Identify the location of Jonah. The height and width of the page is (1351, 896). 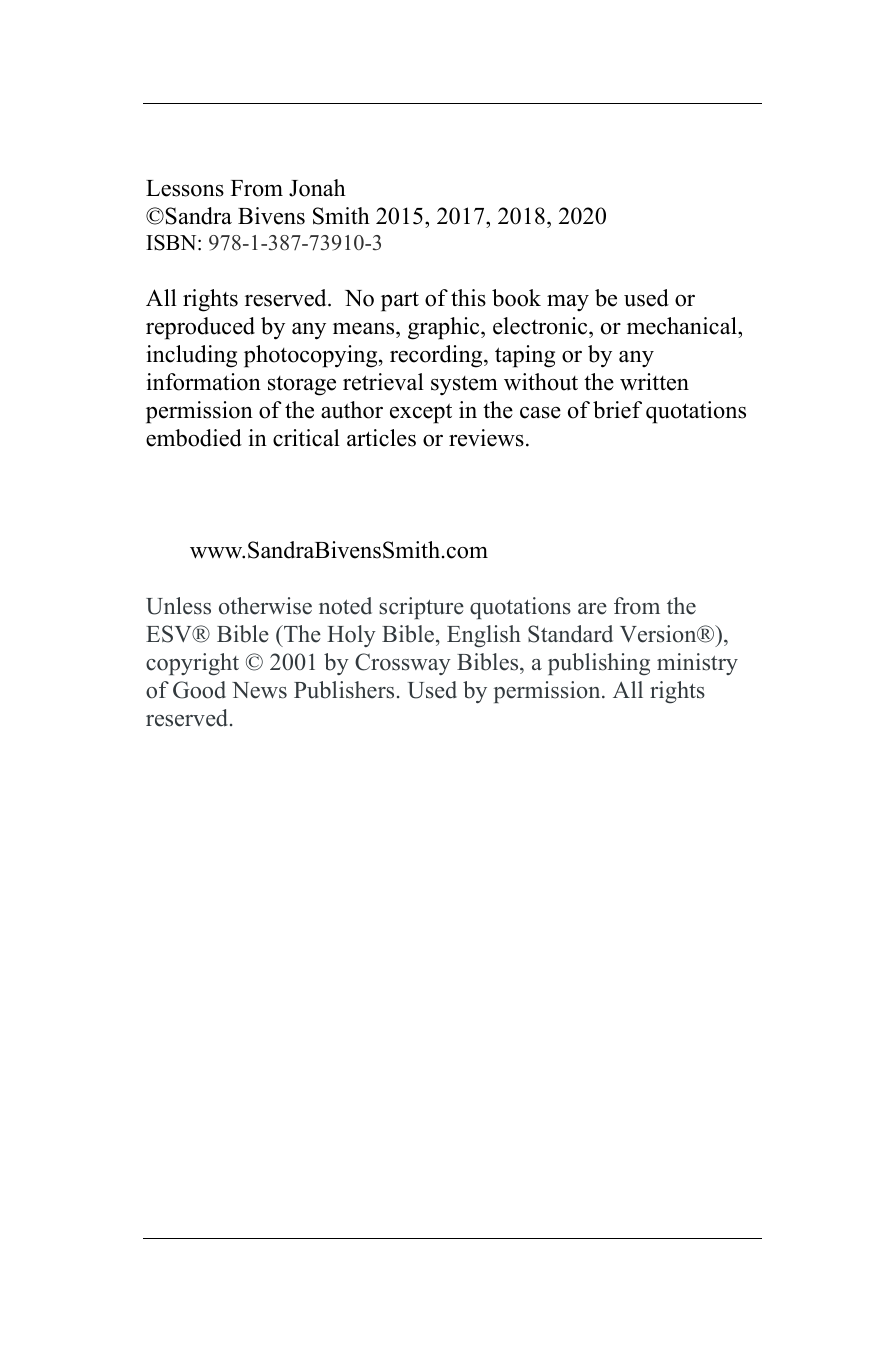
(317, 188).
